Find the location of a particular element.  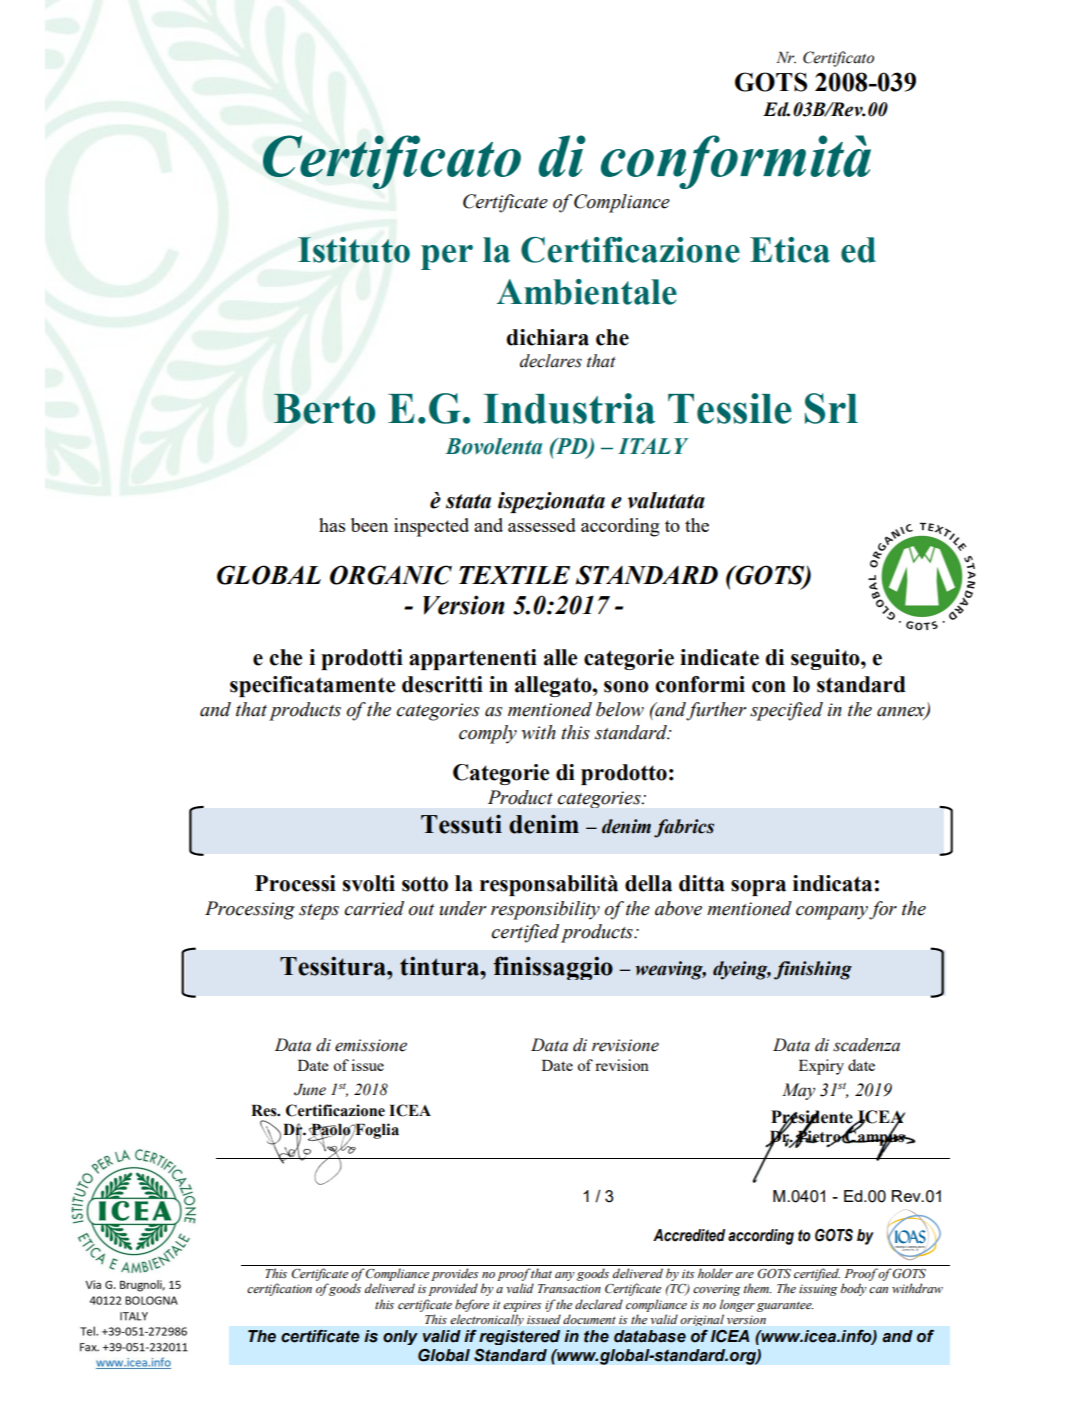

below is located at coordinates (620, 709).
